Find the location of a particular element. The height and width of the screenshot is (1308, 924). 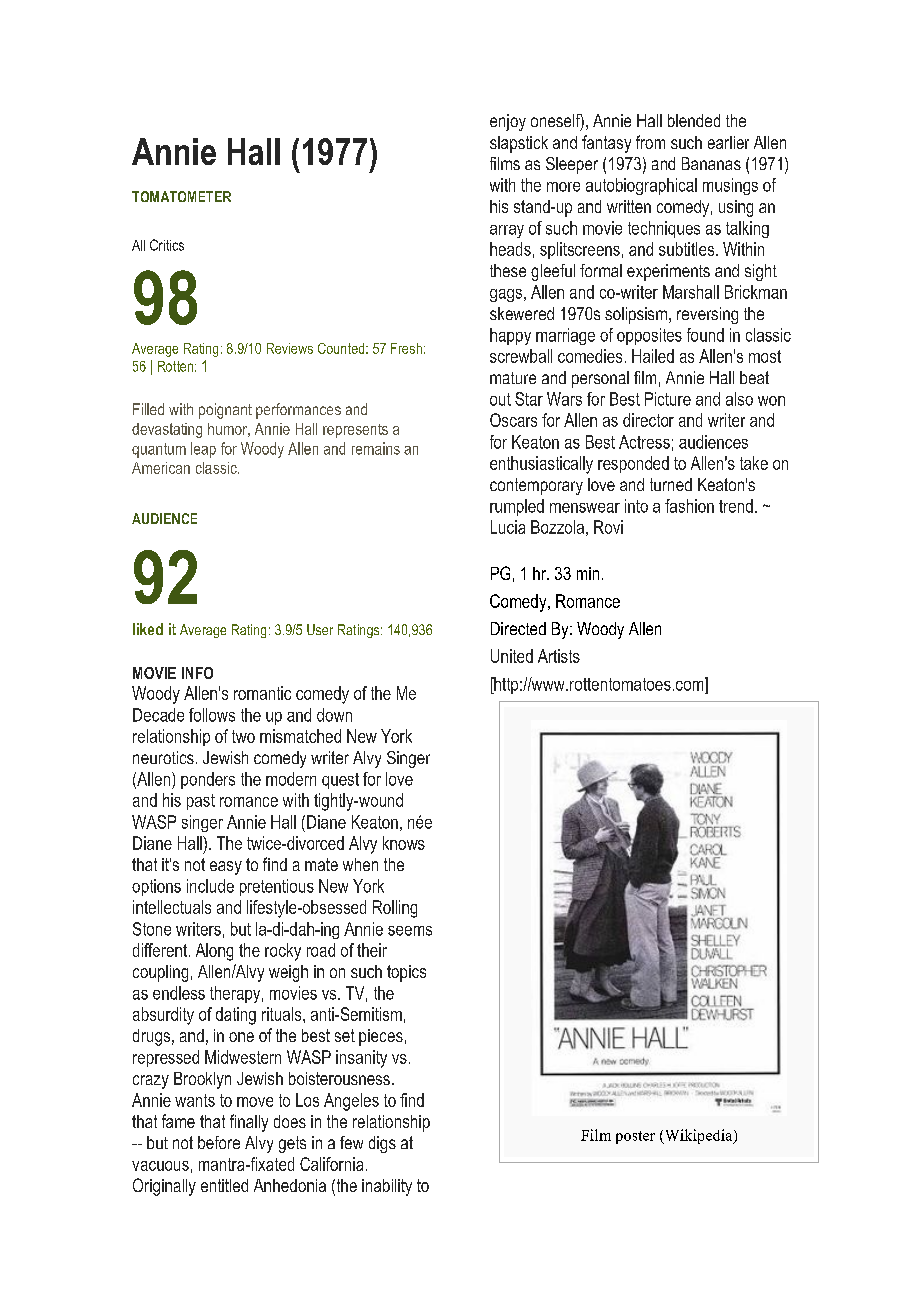

found is located at coordinates (705, 335).
